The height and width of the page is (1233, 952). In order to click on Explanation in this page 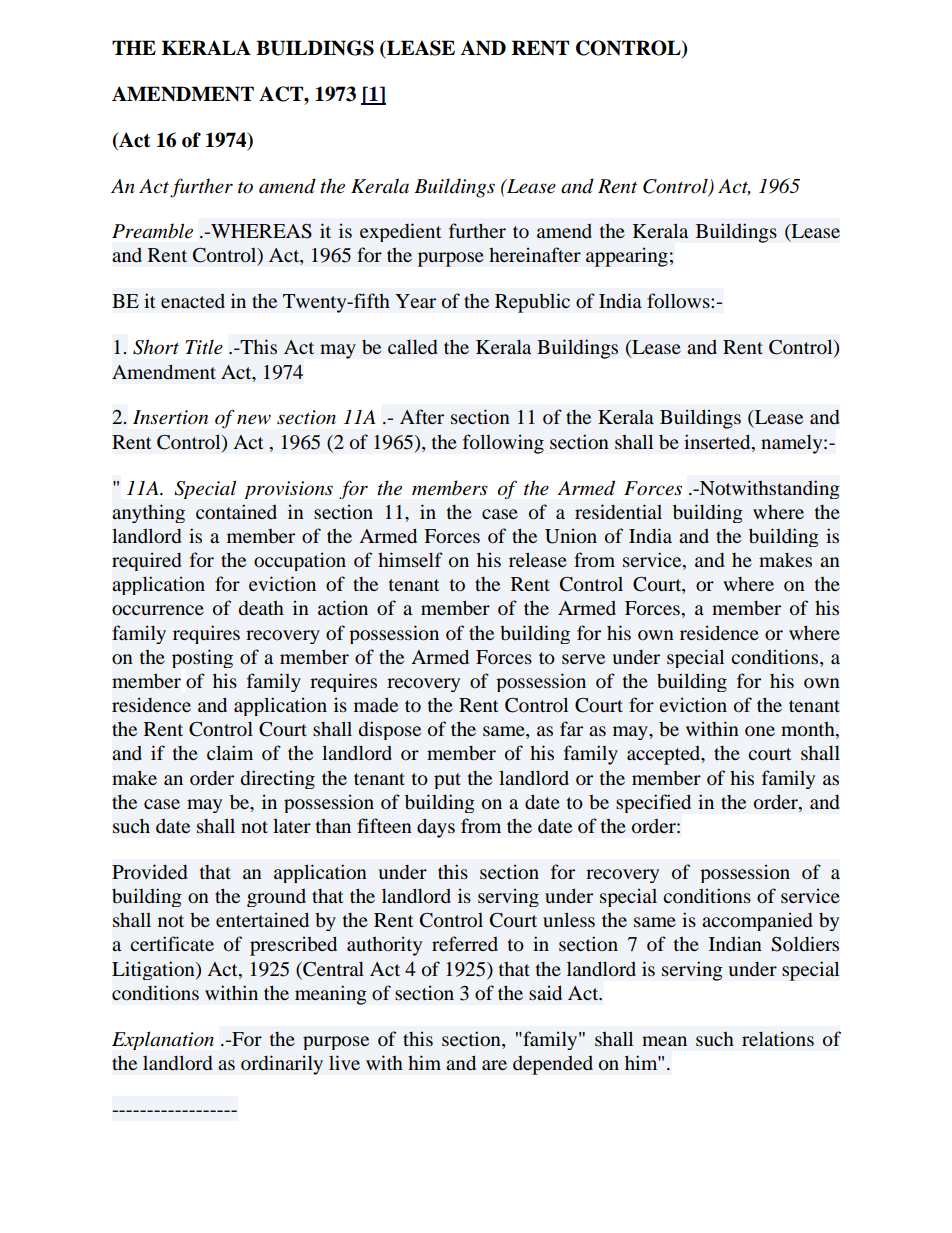, I will do `click(163, 1040)`.
